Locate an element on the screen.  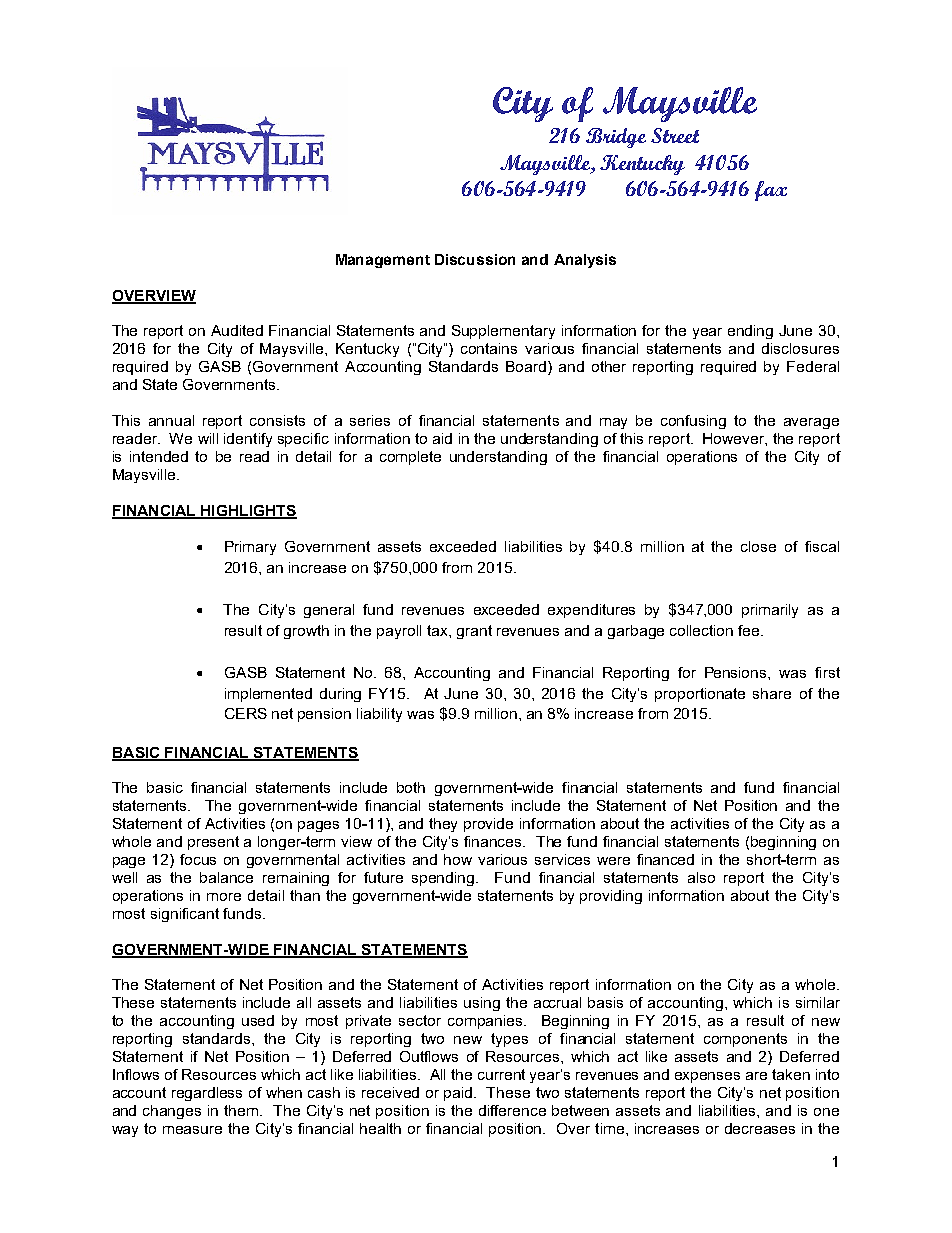
fee is located at coordinates (750, 630).
